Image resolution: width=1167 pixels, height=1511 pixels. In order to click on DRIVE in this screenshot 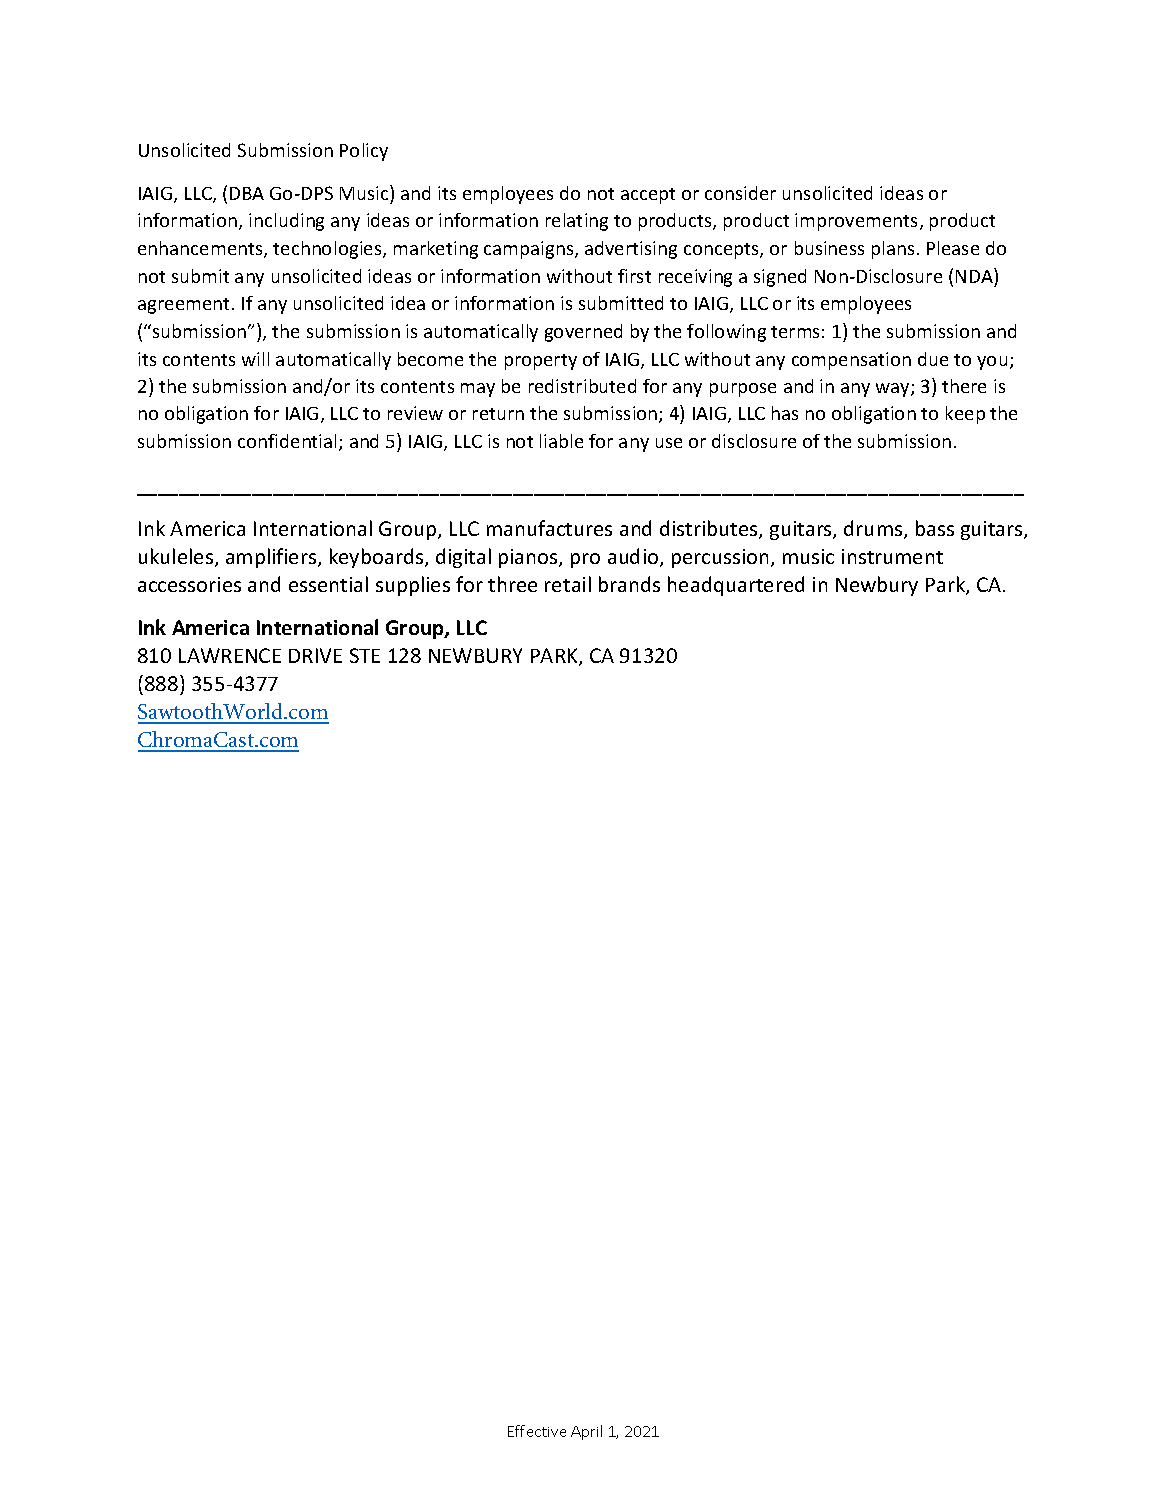, I will do `click(315, 655)`.
